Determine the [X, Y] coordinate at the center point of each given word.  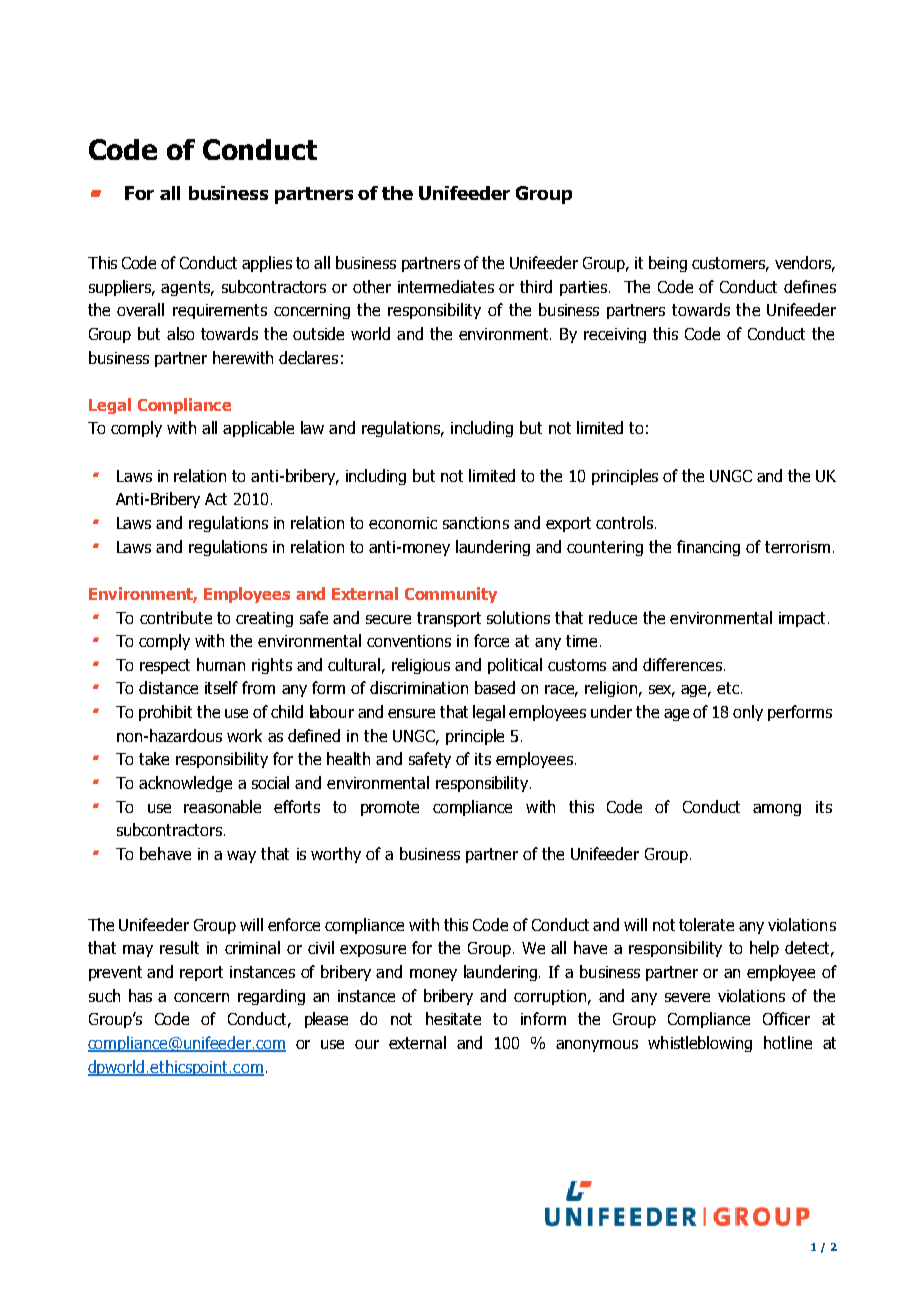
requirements [220, 311]
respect [165, 666]
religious [421, 666]
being [668, 264]
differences [682, 664]
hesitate [453, 1018]
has [140, 995]
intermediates [446, 286]
